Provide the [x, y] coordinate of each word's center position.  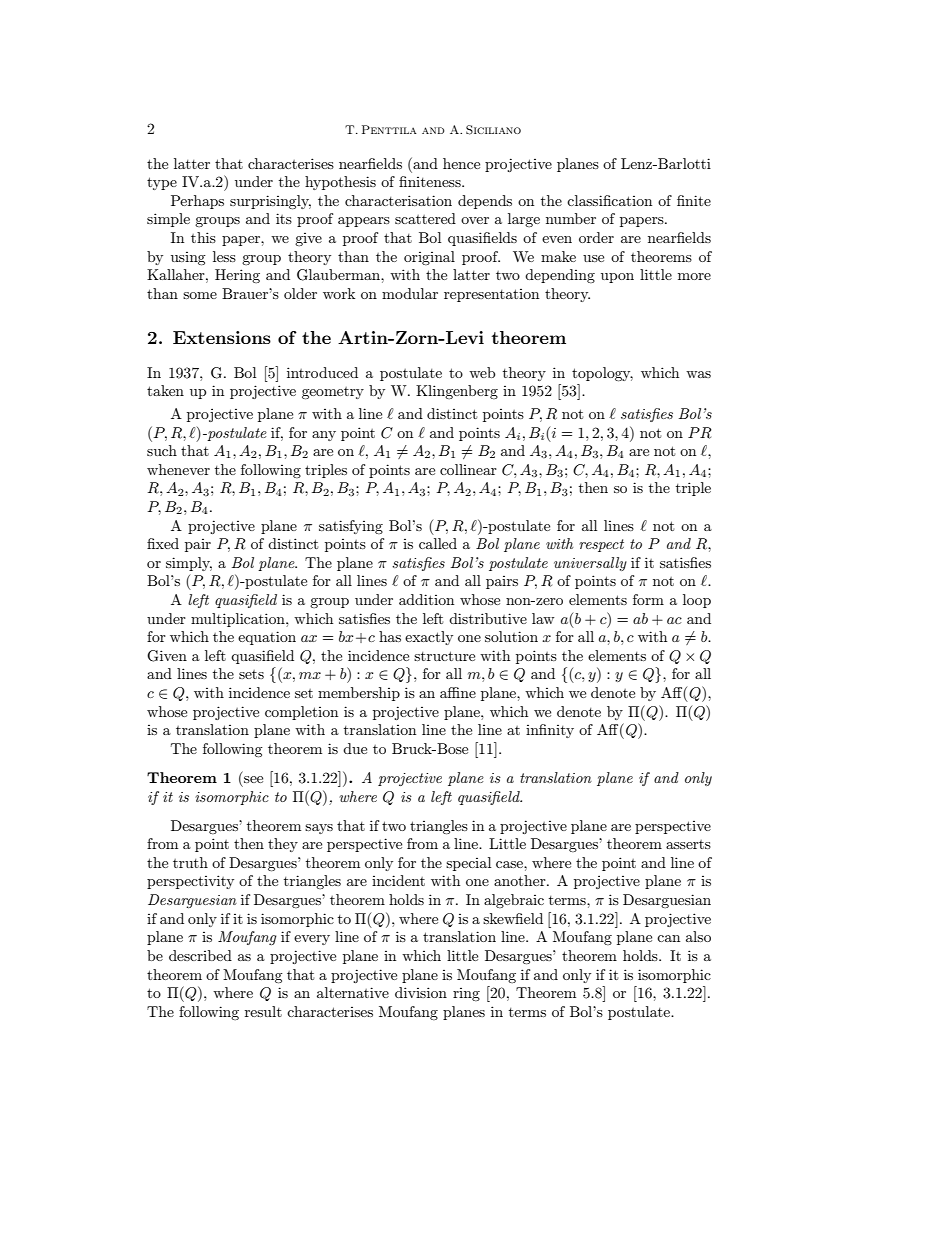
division [421, 992]
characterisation [398, 200]
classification [609, 200]
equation [267, 638]
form [648, 599]
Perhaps [197, 202]
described [200, 955]
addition [426, 599]
